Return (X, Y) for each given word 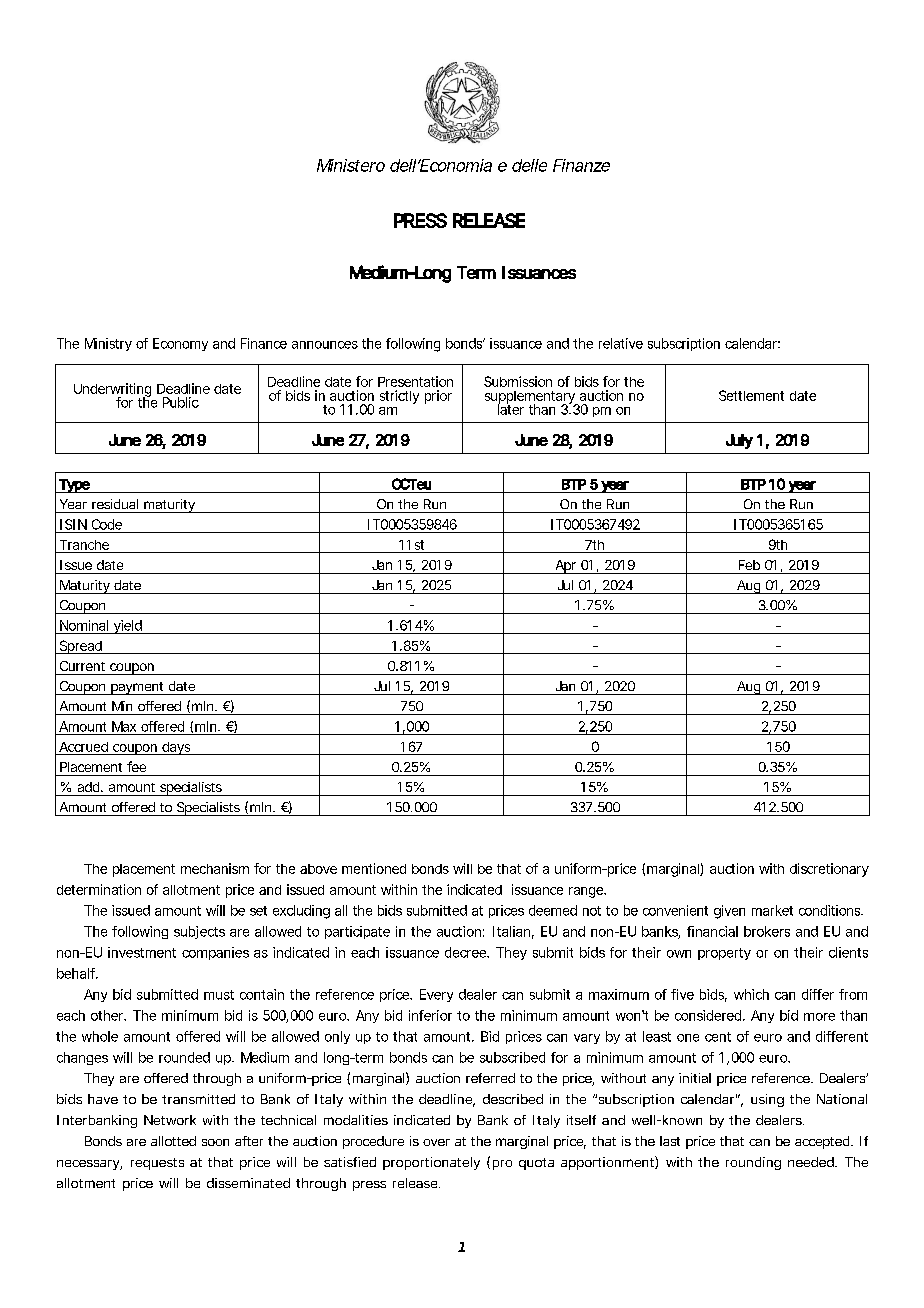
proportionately (431, 1163)
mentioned (374, 868)
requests (157, 1164)
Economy (180, 344)
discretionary (829, 870)
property (724, 954)
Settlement (751, 395)
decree (465, 952)
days (176, 748)
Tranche (84, 545)
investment (142, 952)
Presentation (415, 381)
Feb (749, 565)
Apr (565, 567)
